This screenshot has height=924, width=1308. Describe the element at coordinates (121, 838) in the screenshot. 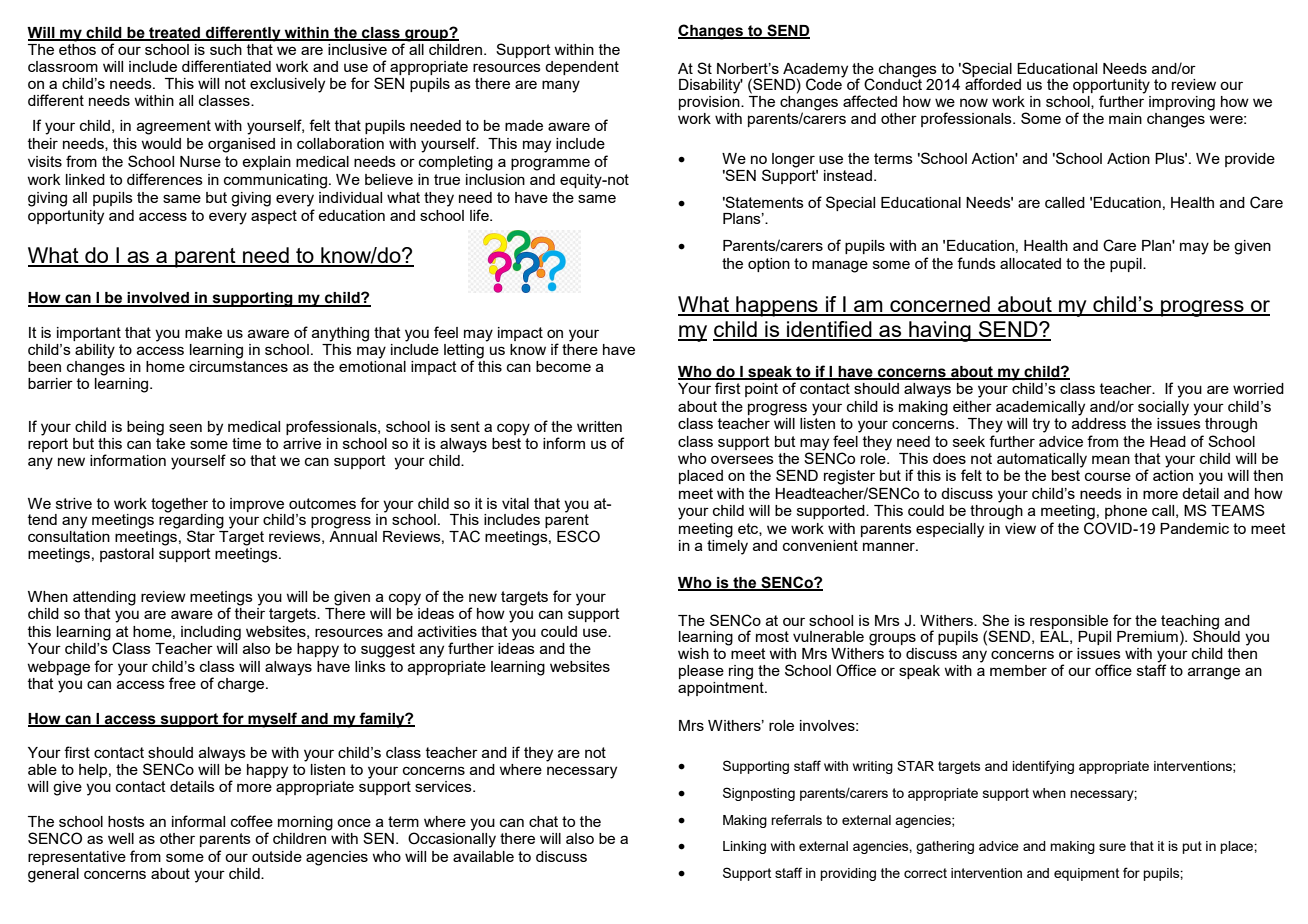

I see `well` at that location.
